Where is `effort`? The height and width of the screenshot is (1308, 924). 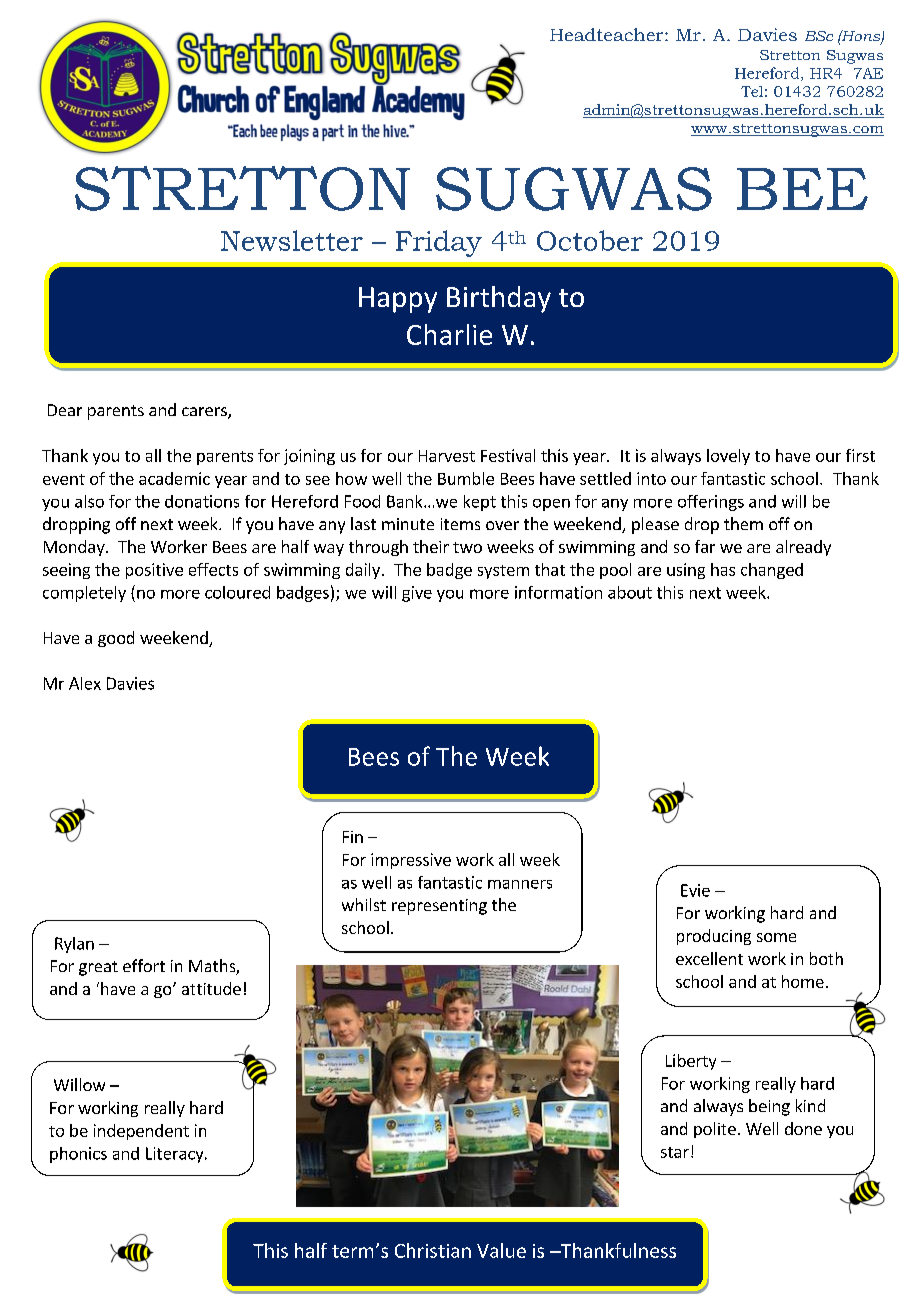 effort is located at coordinates (144, 965).
